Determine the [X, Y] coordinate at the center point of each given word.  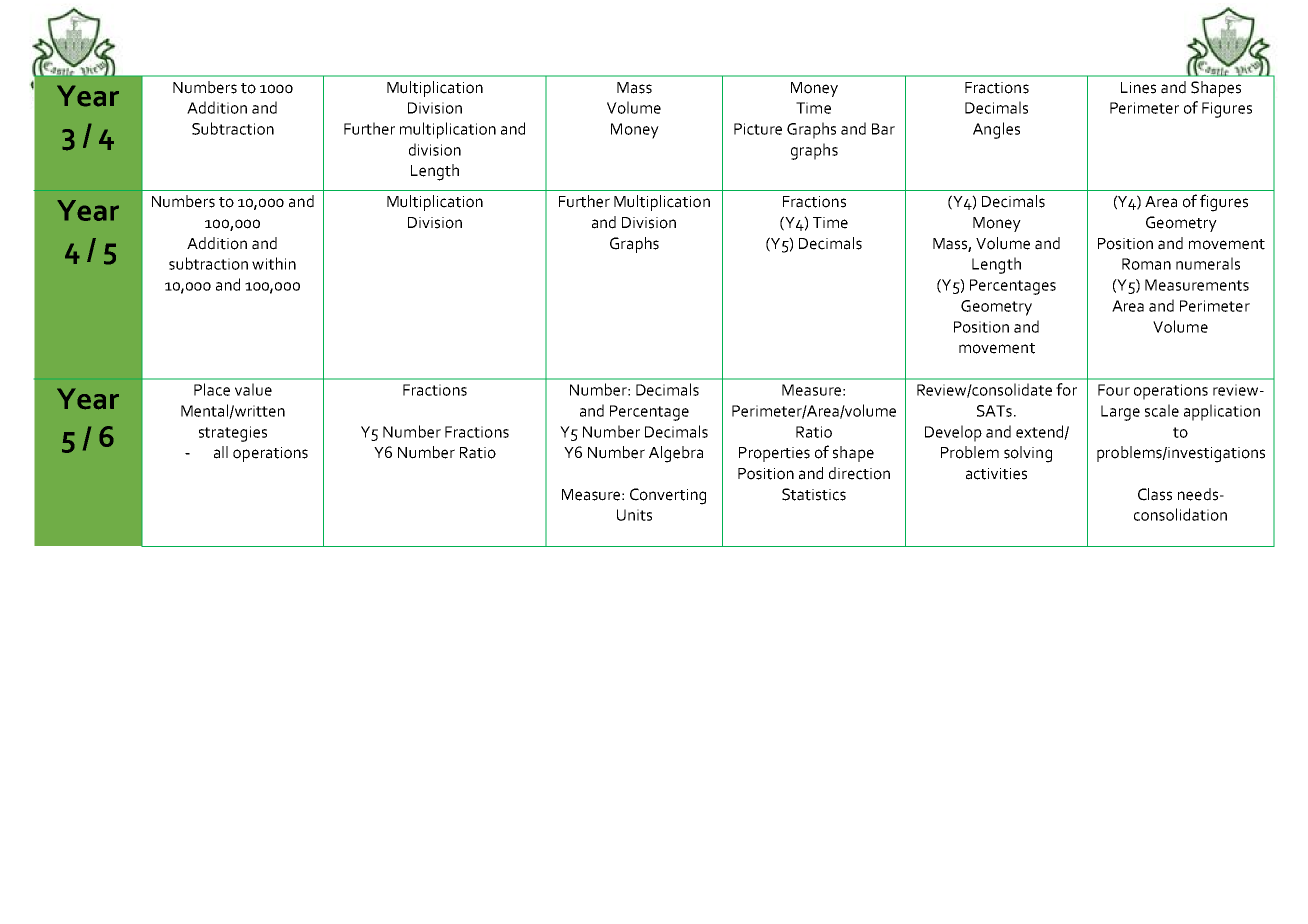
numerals [1208, 263]
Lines [1138, 88]
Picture [758, 129]
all [221, 452]
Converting [668, 496]
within [274, 263]
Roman [1146, 264]
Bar [883, 129]
